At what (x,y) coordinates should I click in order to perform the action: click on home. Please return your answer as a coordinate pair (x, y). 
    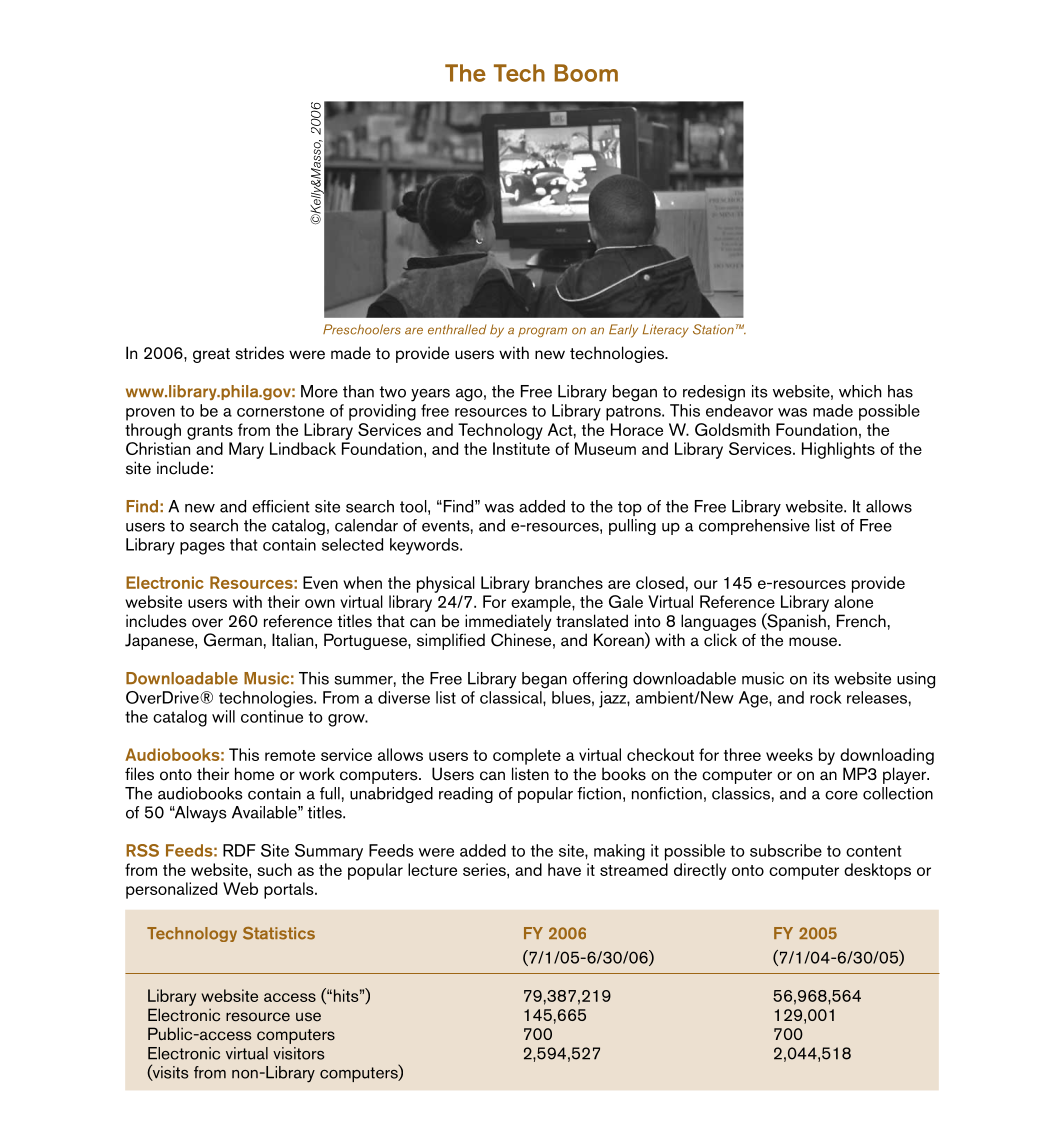
    Looking at the image, I should click on (254, 774).
